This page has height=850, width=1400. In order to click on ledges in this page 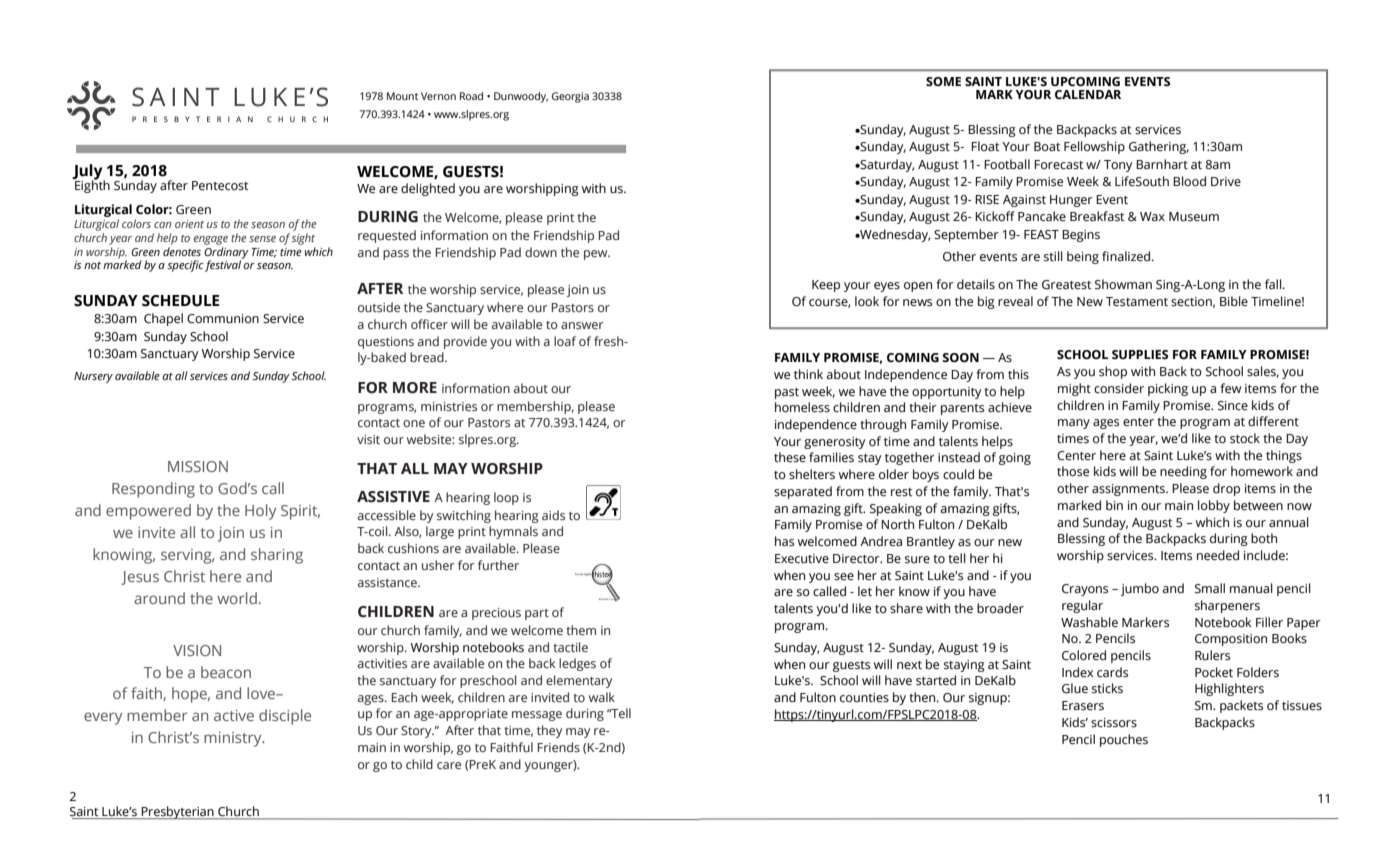, I will do `click(577, 664)`.
